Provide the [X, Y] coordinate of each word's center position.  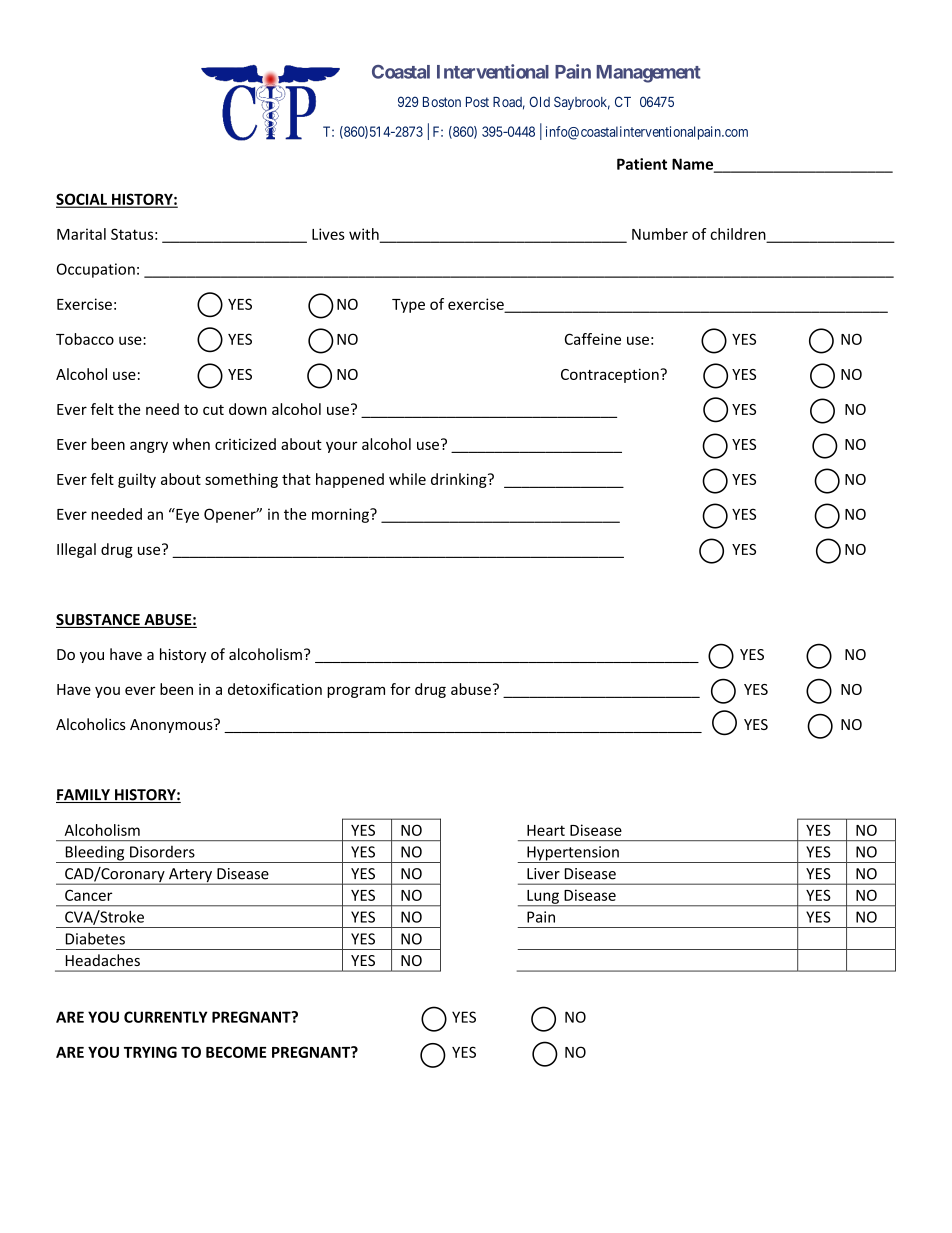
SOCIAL [82, 200]
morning [341, 515]
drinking [460, 480]
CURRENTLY [166, 1017]
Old [539, 101]
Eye [186, 515]
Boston [442, 102]
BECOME [236, 1052]
